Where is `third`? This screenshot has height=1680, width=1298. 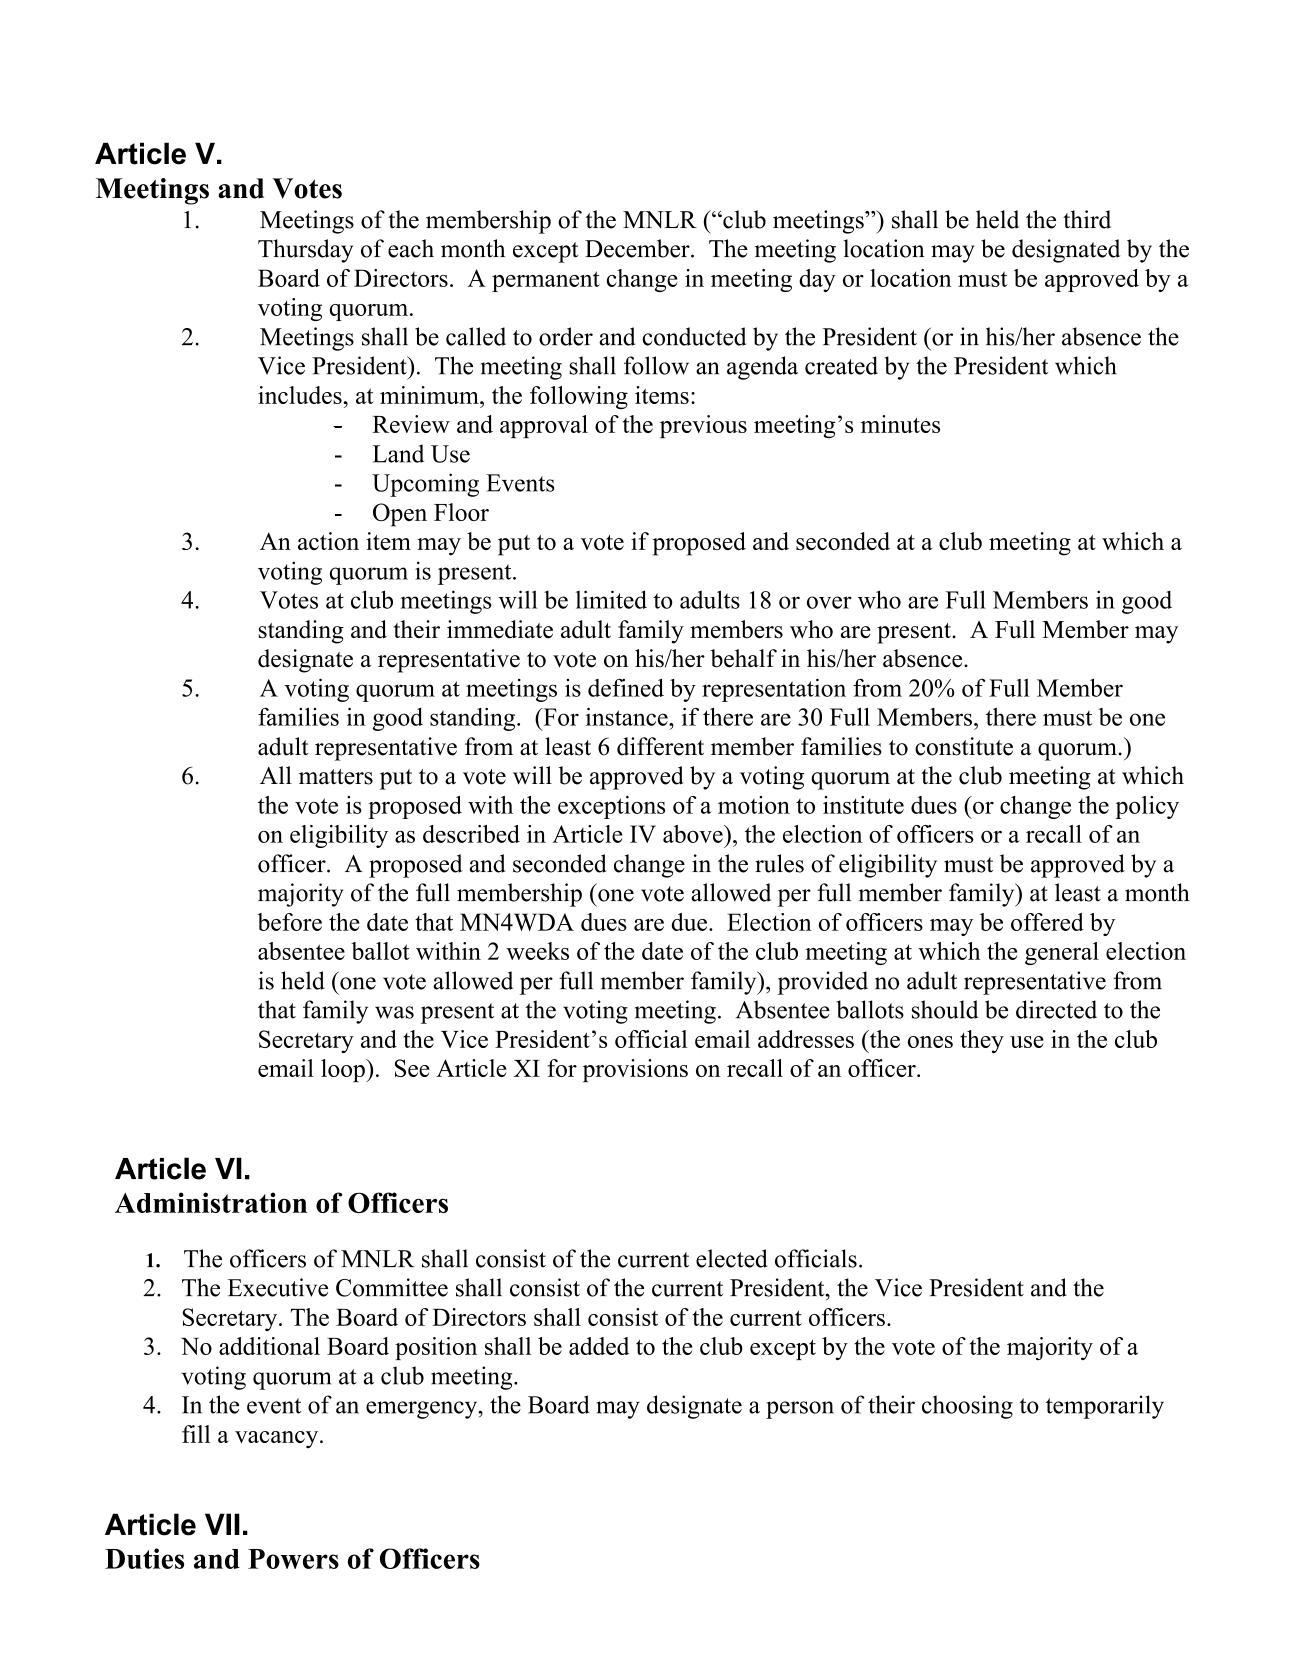
third is located at coordinates (1087, 219).
